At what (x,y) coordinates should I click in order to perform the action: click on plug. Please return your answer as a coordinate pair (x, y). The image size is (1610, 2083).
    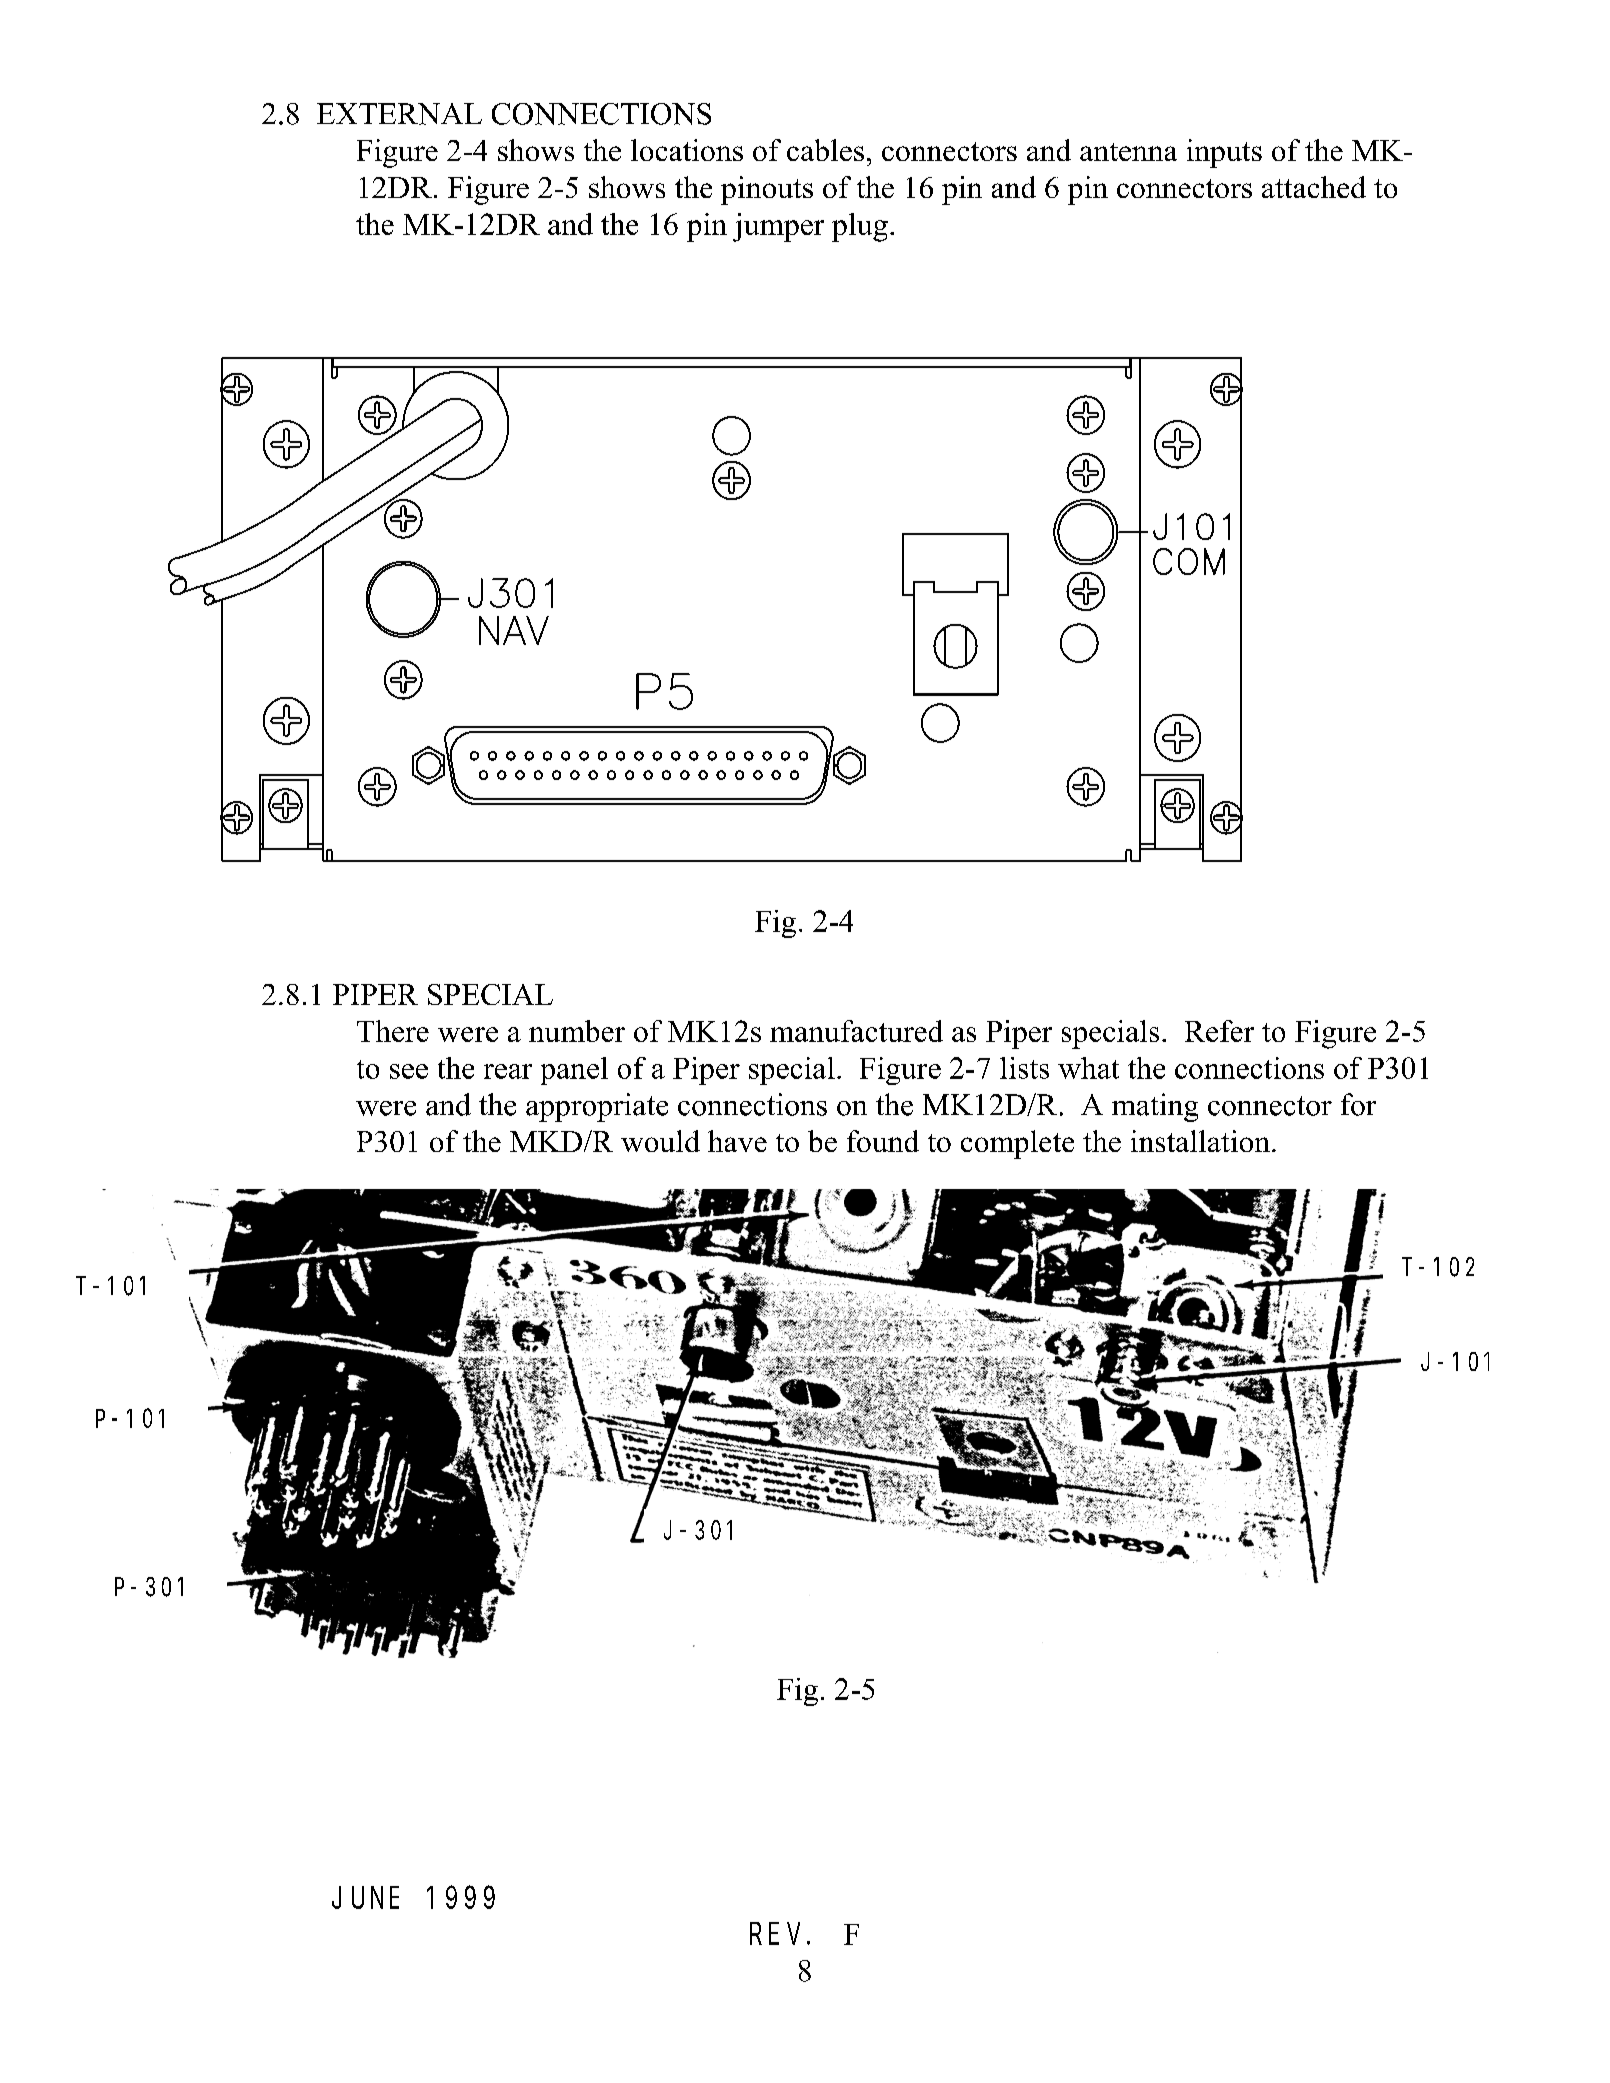
    Looking at the image, I should click on (860, 227).
